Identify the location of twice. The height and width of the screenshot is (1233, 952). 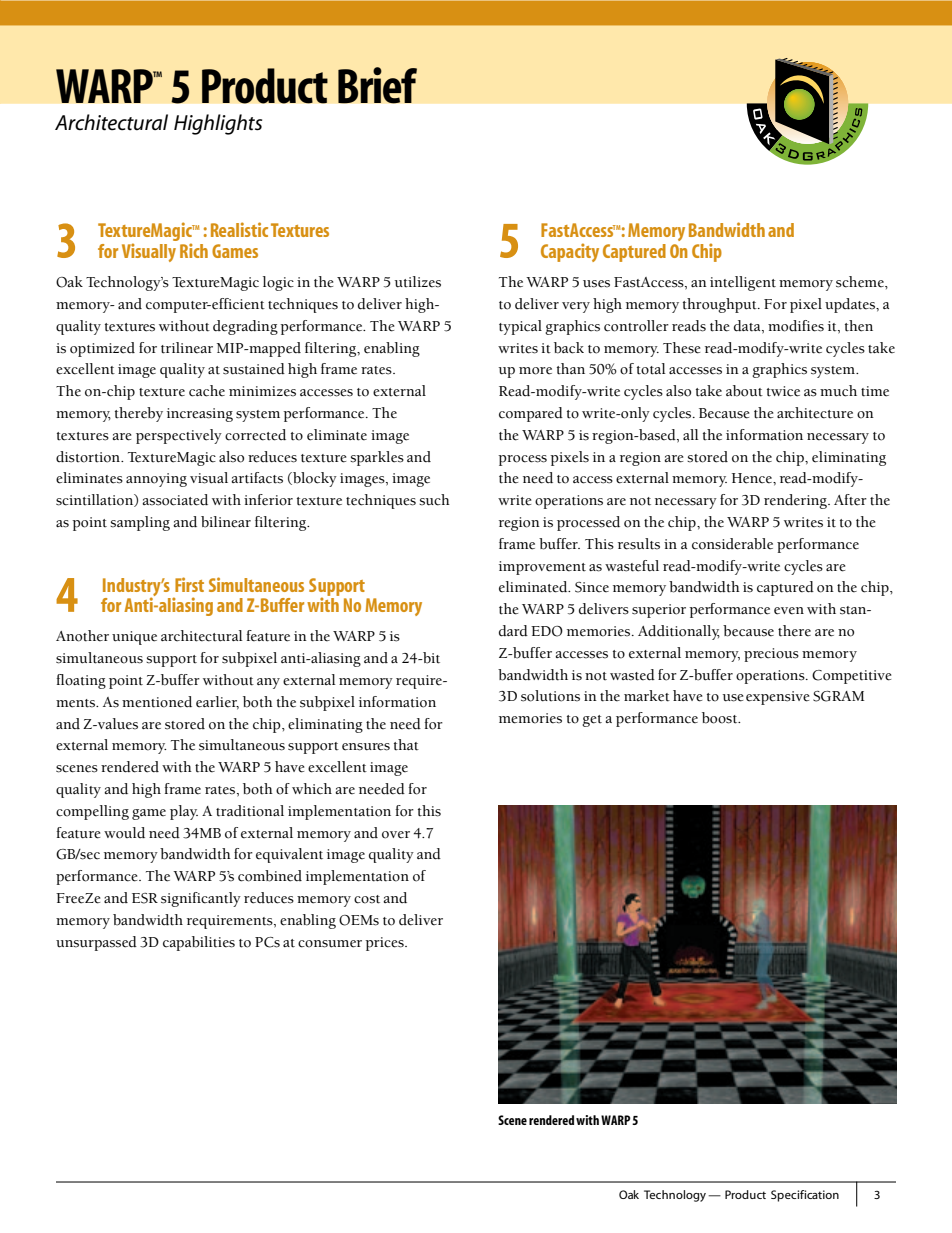
(783, 391).
